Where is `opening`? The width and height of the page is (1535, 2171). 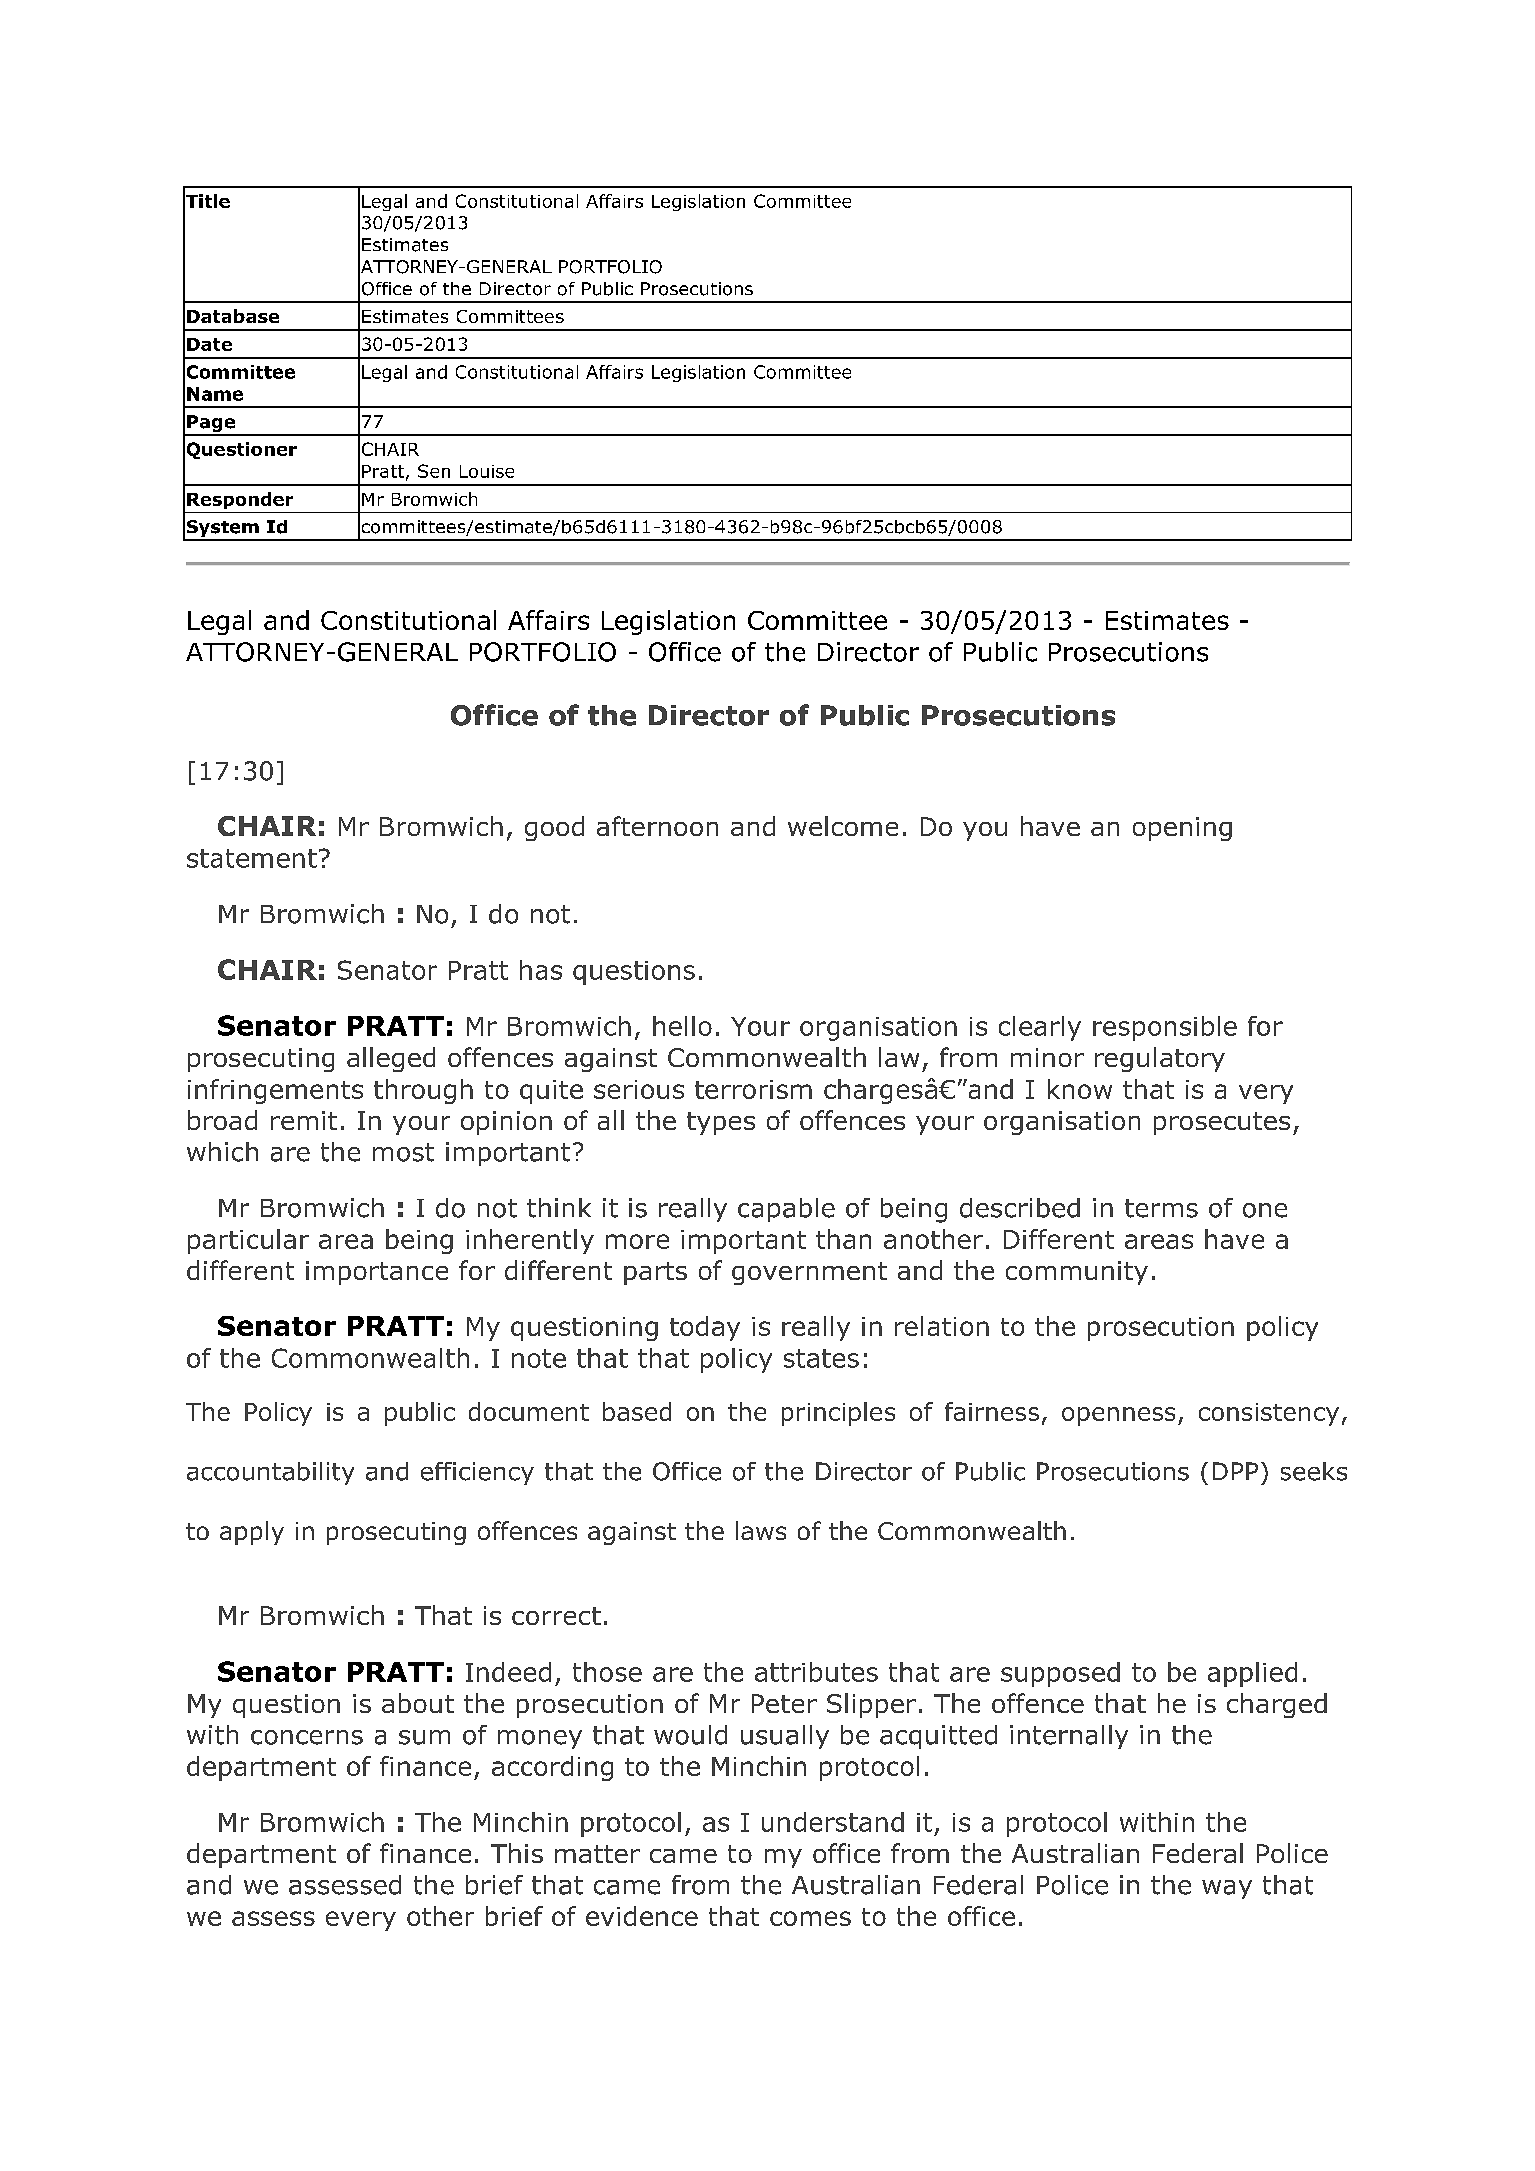 opening is located at coordinates (1182, 829).
